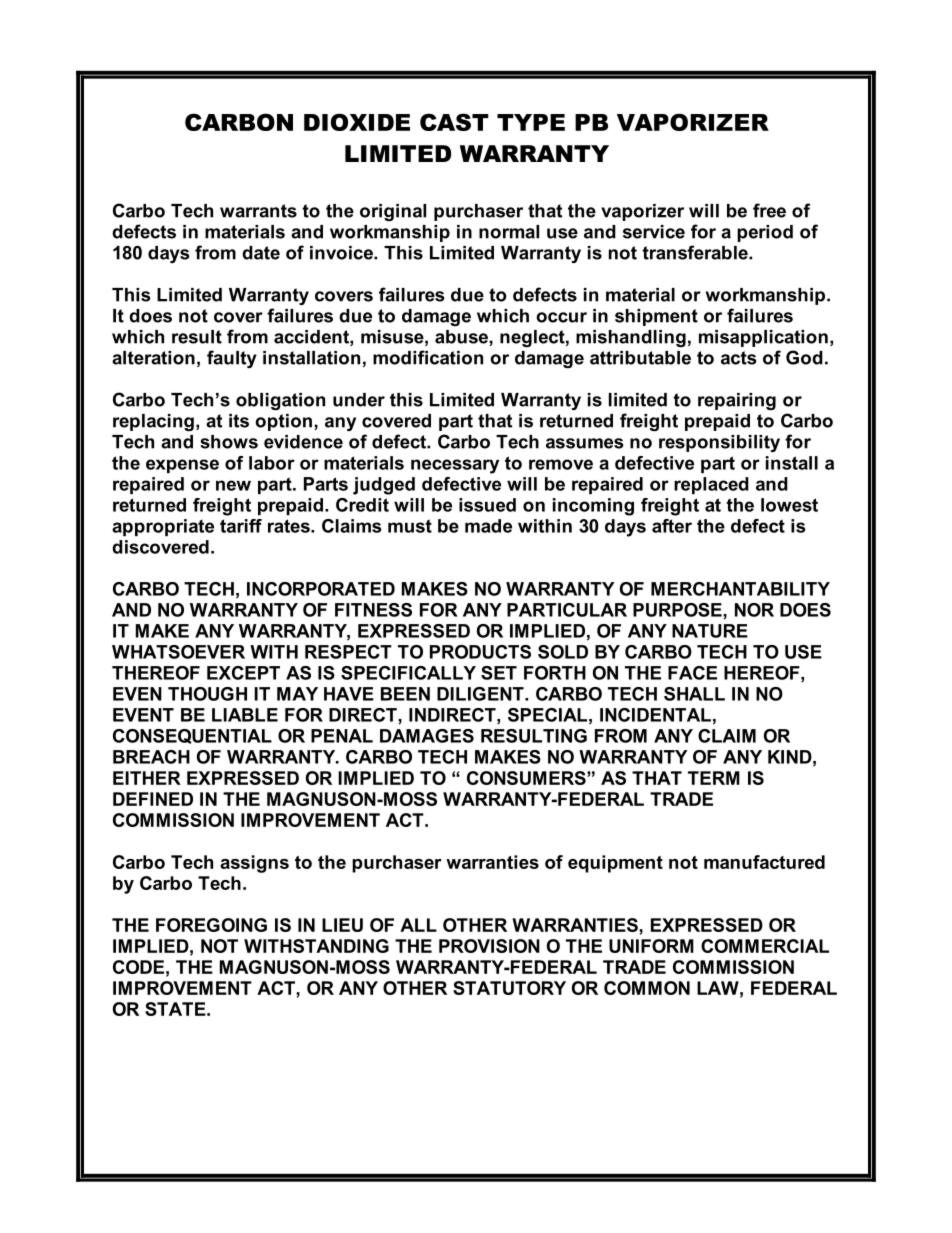 This screenshot has height=1233, width=952. Describe the element at coordinates (258, 211) in the screenshot. I see `warrants` at that location.
